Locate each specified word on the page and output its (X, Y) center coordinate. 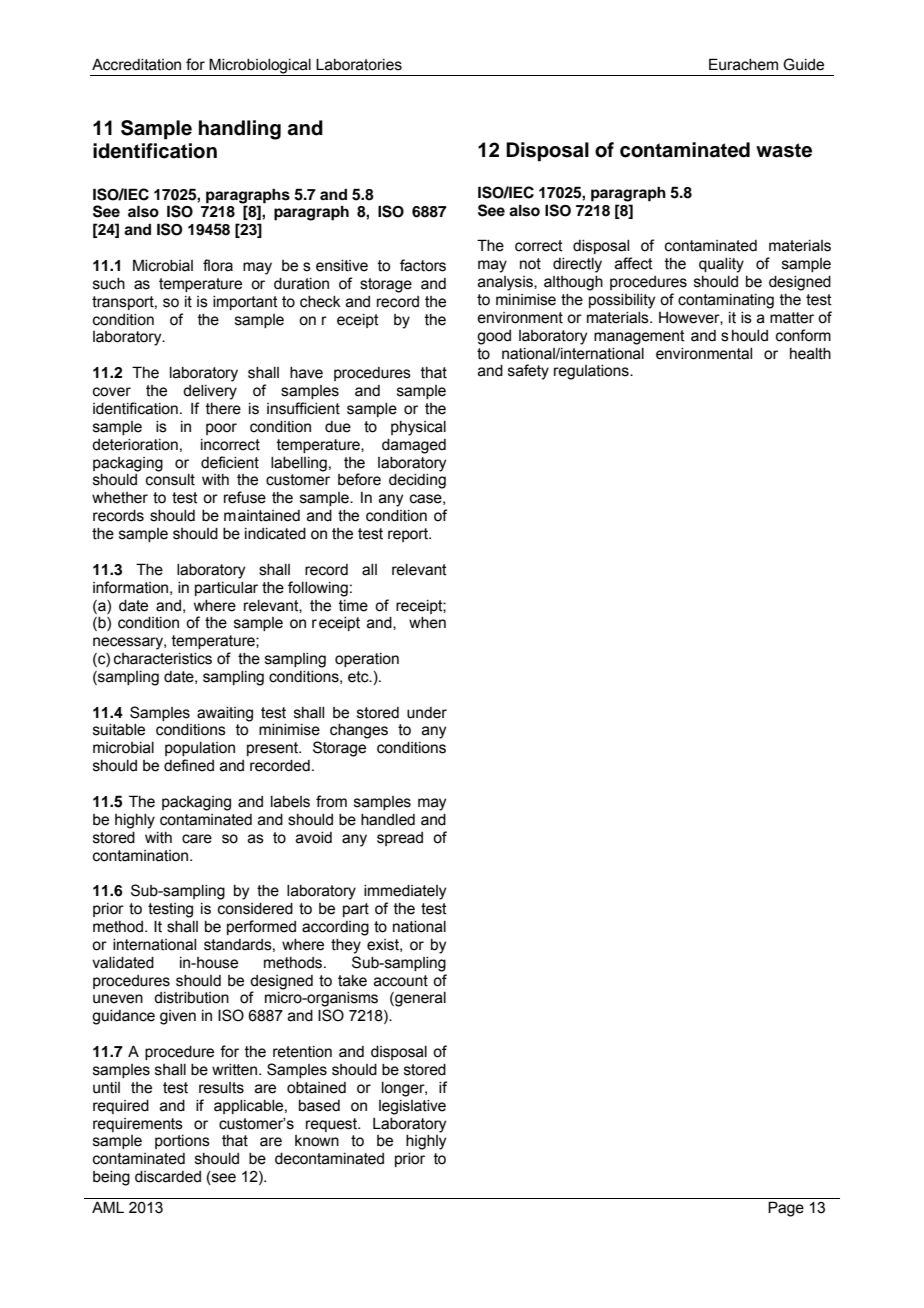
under (427, 713)
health (810, 354)
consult (170, 480)
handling (240, 130)
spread (400, 839)
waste (784, 150)
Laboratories (359, 64)
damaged (414, 446)
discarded (168, 1177)
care (197, 839)
